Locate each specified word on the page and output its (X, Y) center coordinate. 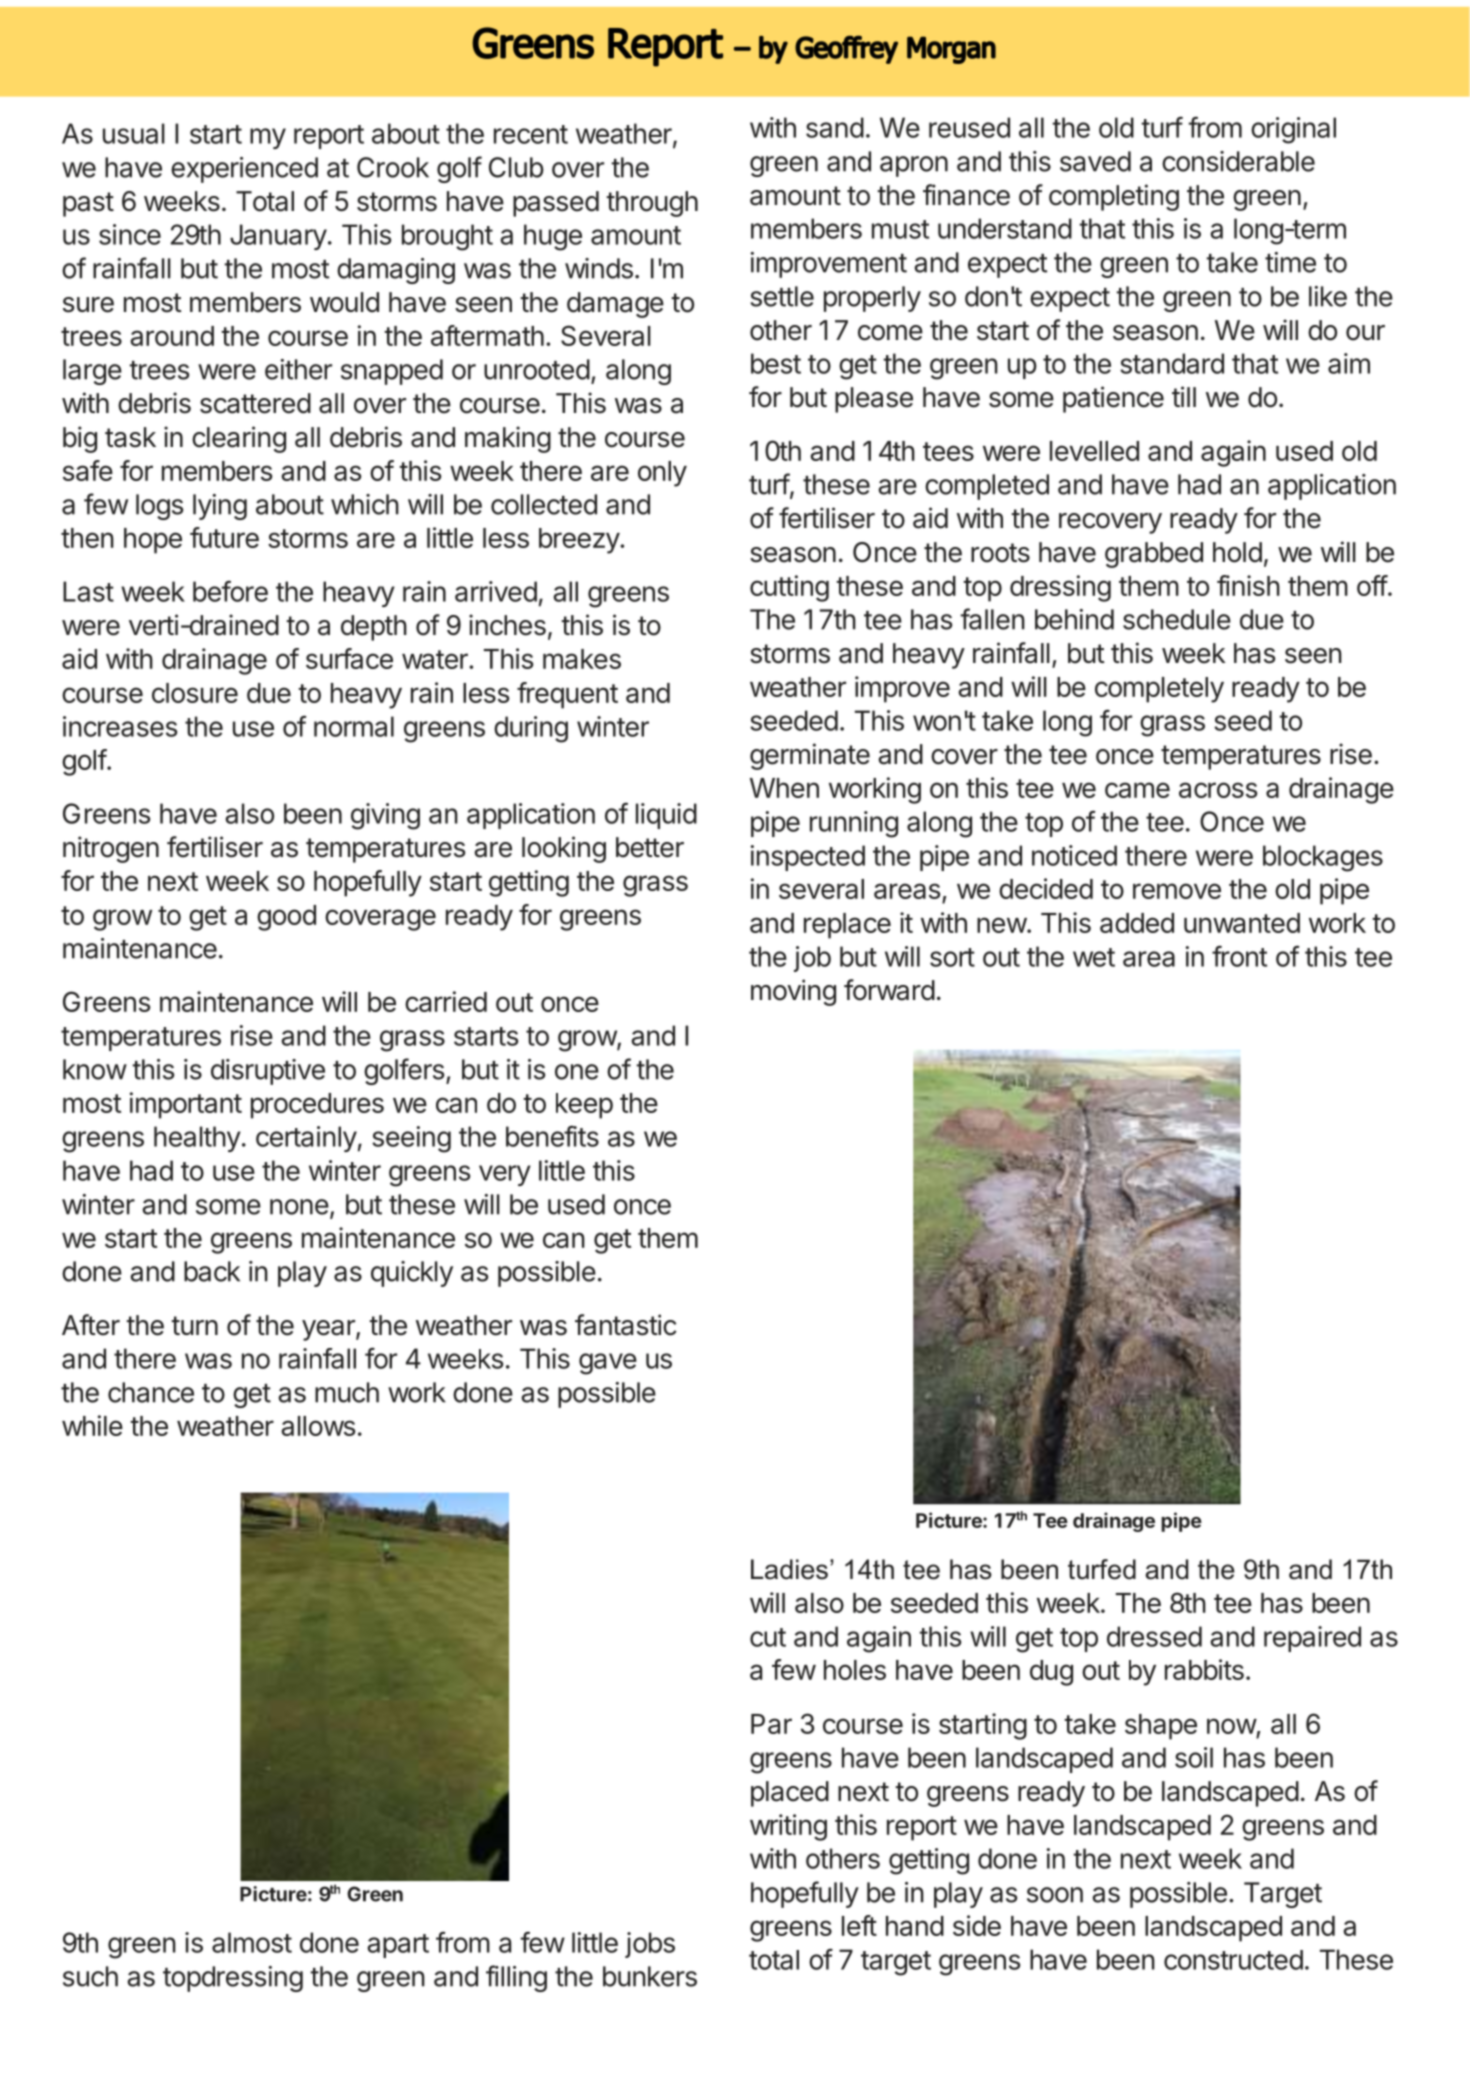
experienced (244, 170)
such (90, 1976)
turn (194, 1325)
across (1218, 790)
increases (120, 726)
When (784, 788)
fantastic (626, 1325)
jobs (650, 1945)
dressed (1154, 1636)
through (652, 204)
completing (1114, 197)
